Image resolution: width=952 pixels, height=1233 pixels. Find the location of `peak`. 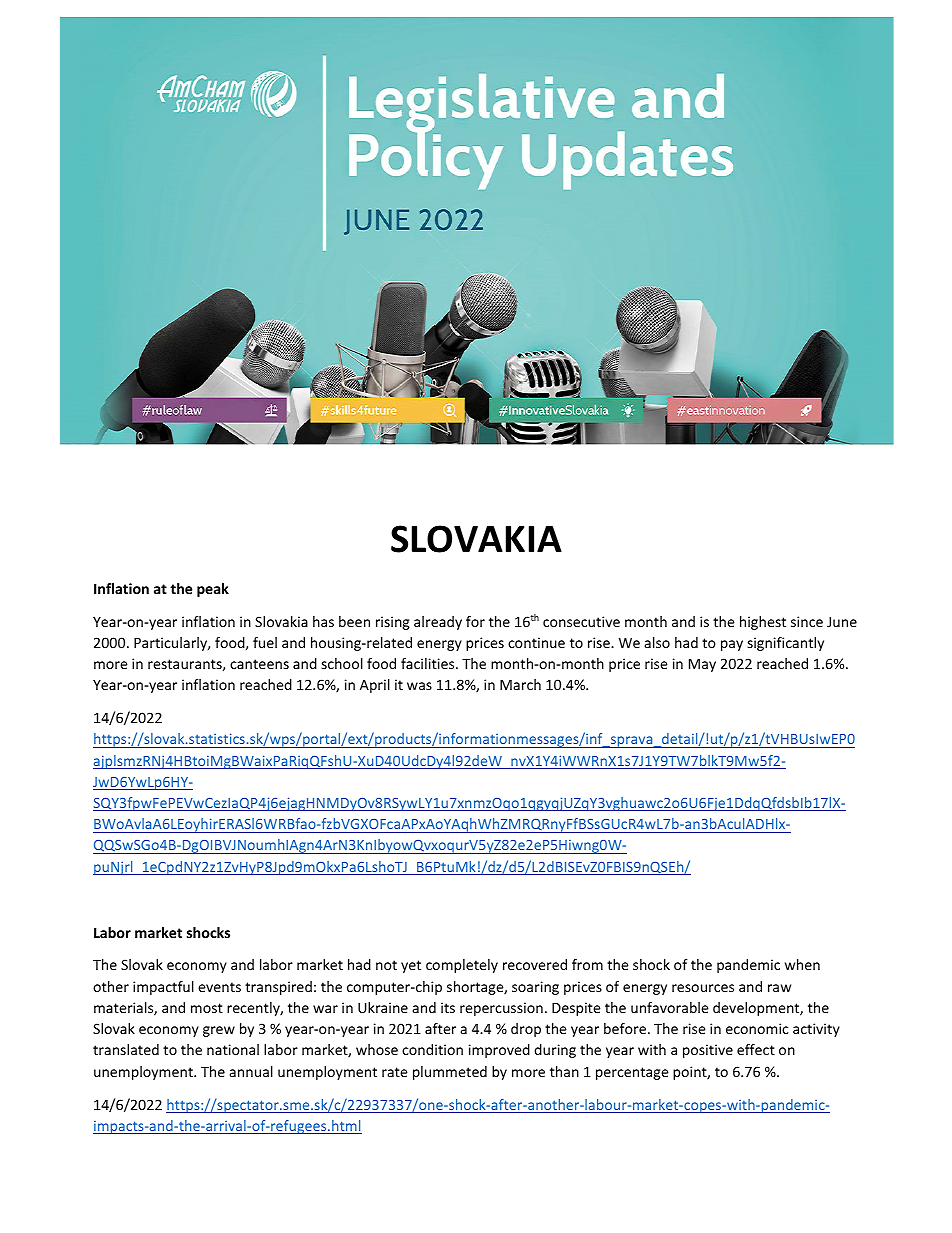

peak is located at coordinates (213, 590).
